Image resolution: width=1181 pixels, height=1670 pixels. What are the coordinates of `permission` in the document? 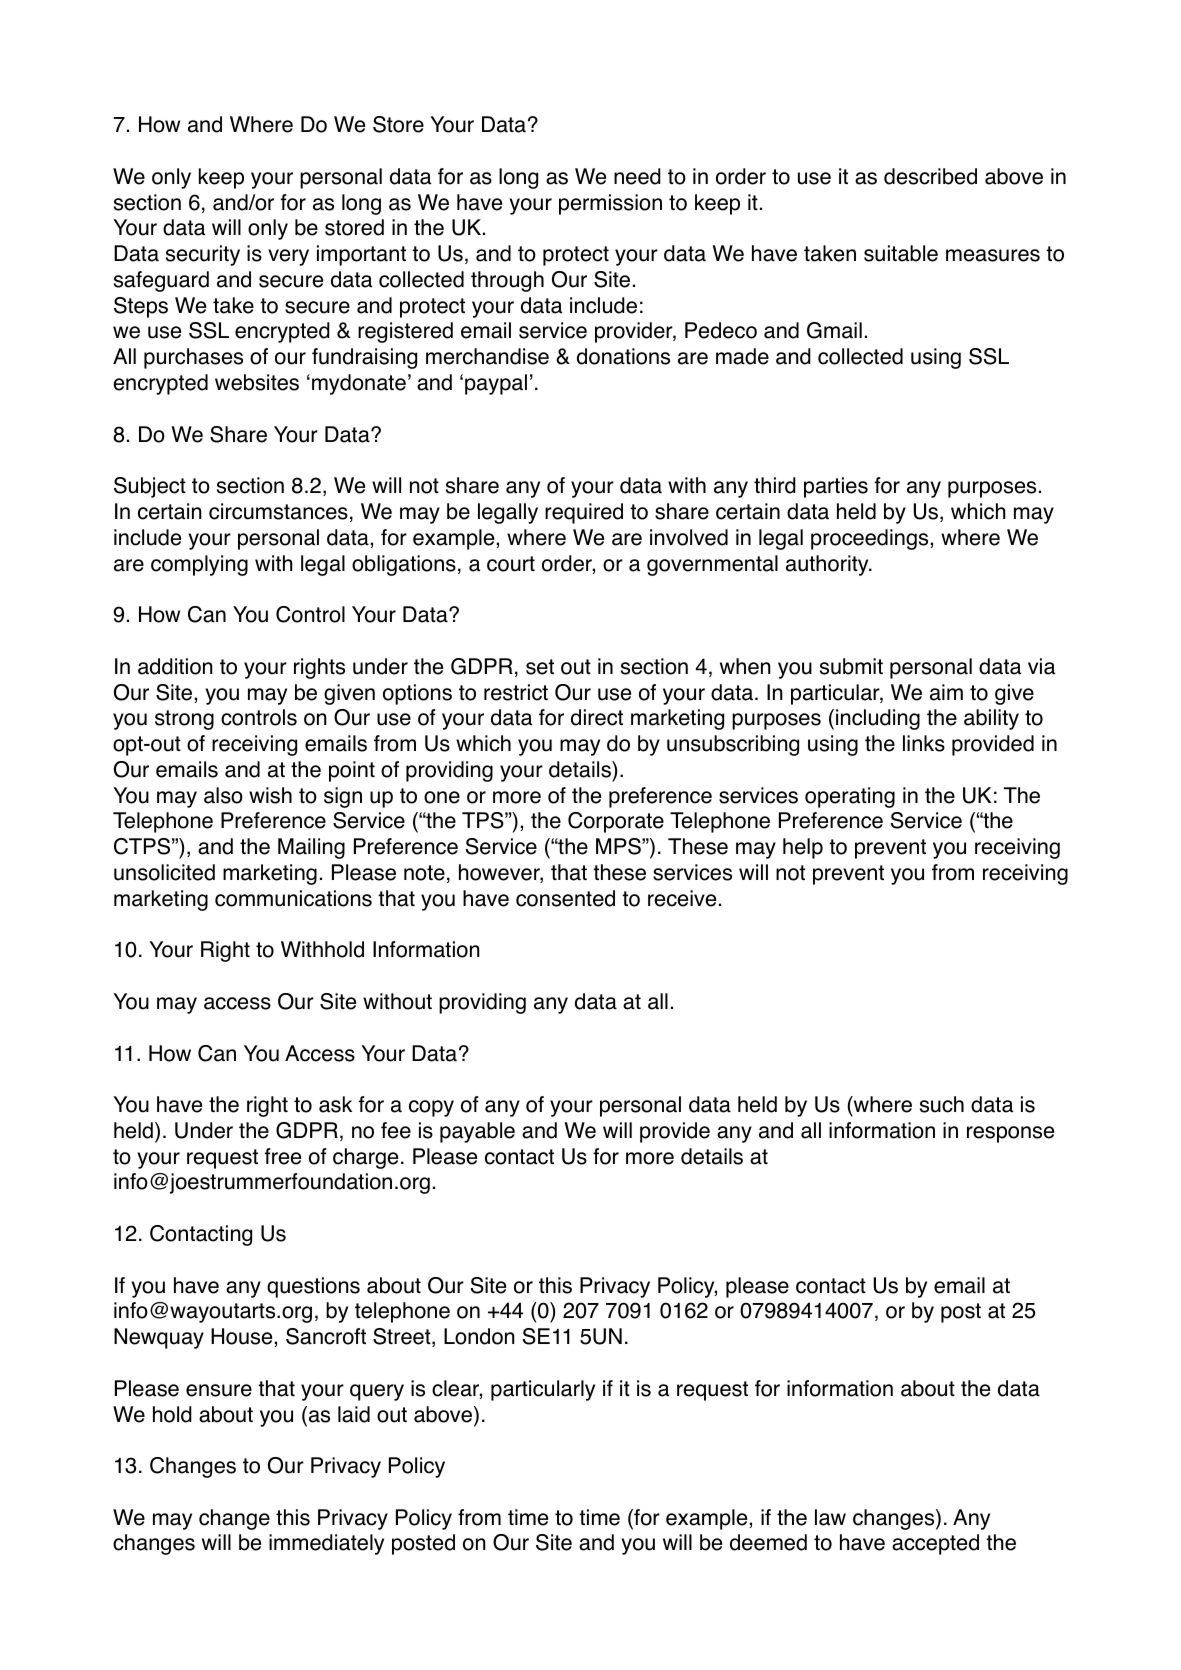 It's located at (610, 204).
